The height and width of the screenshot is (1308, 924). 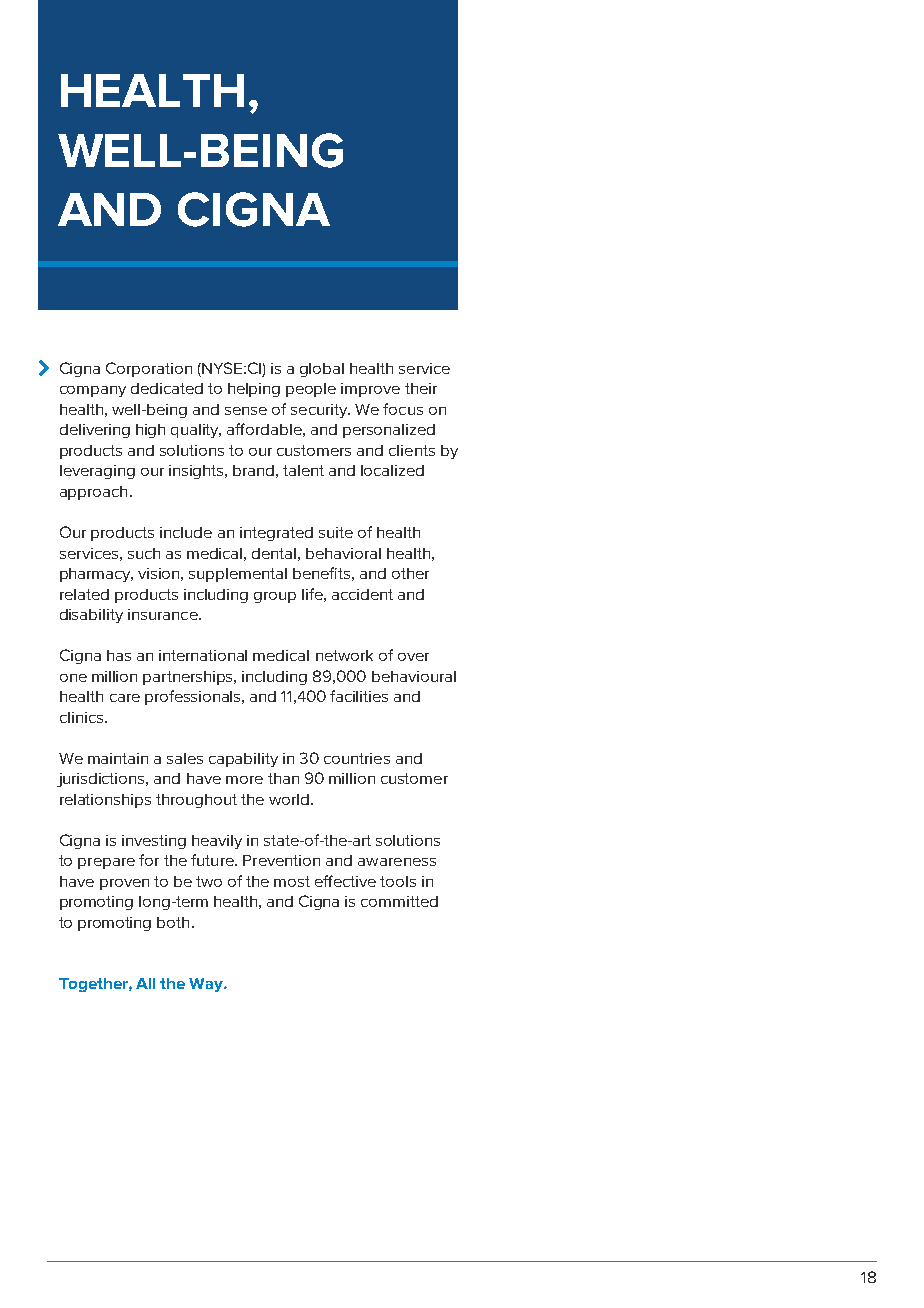 I want to click on approach, so click(x=93, y=493).
